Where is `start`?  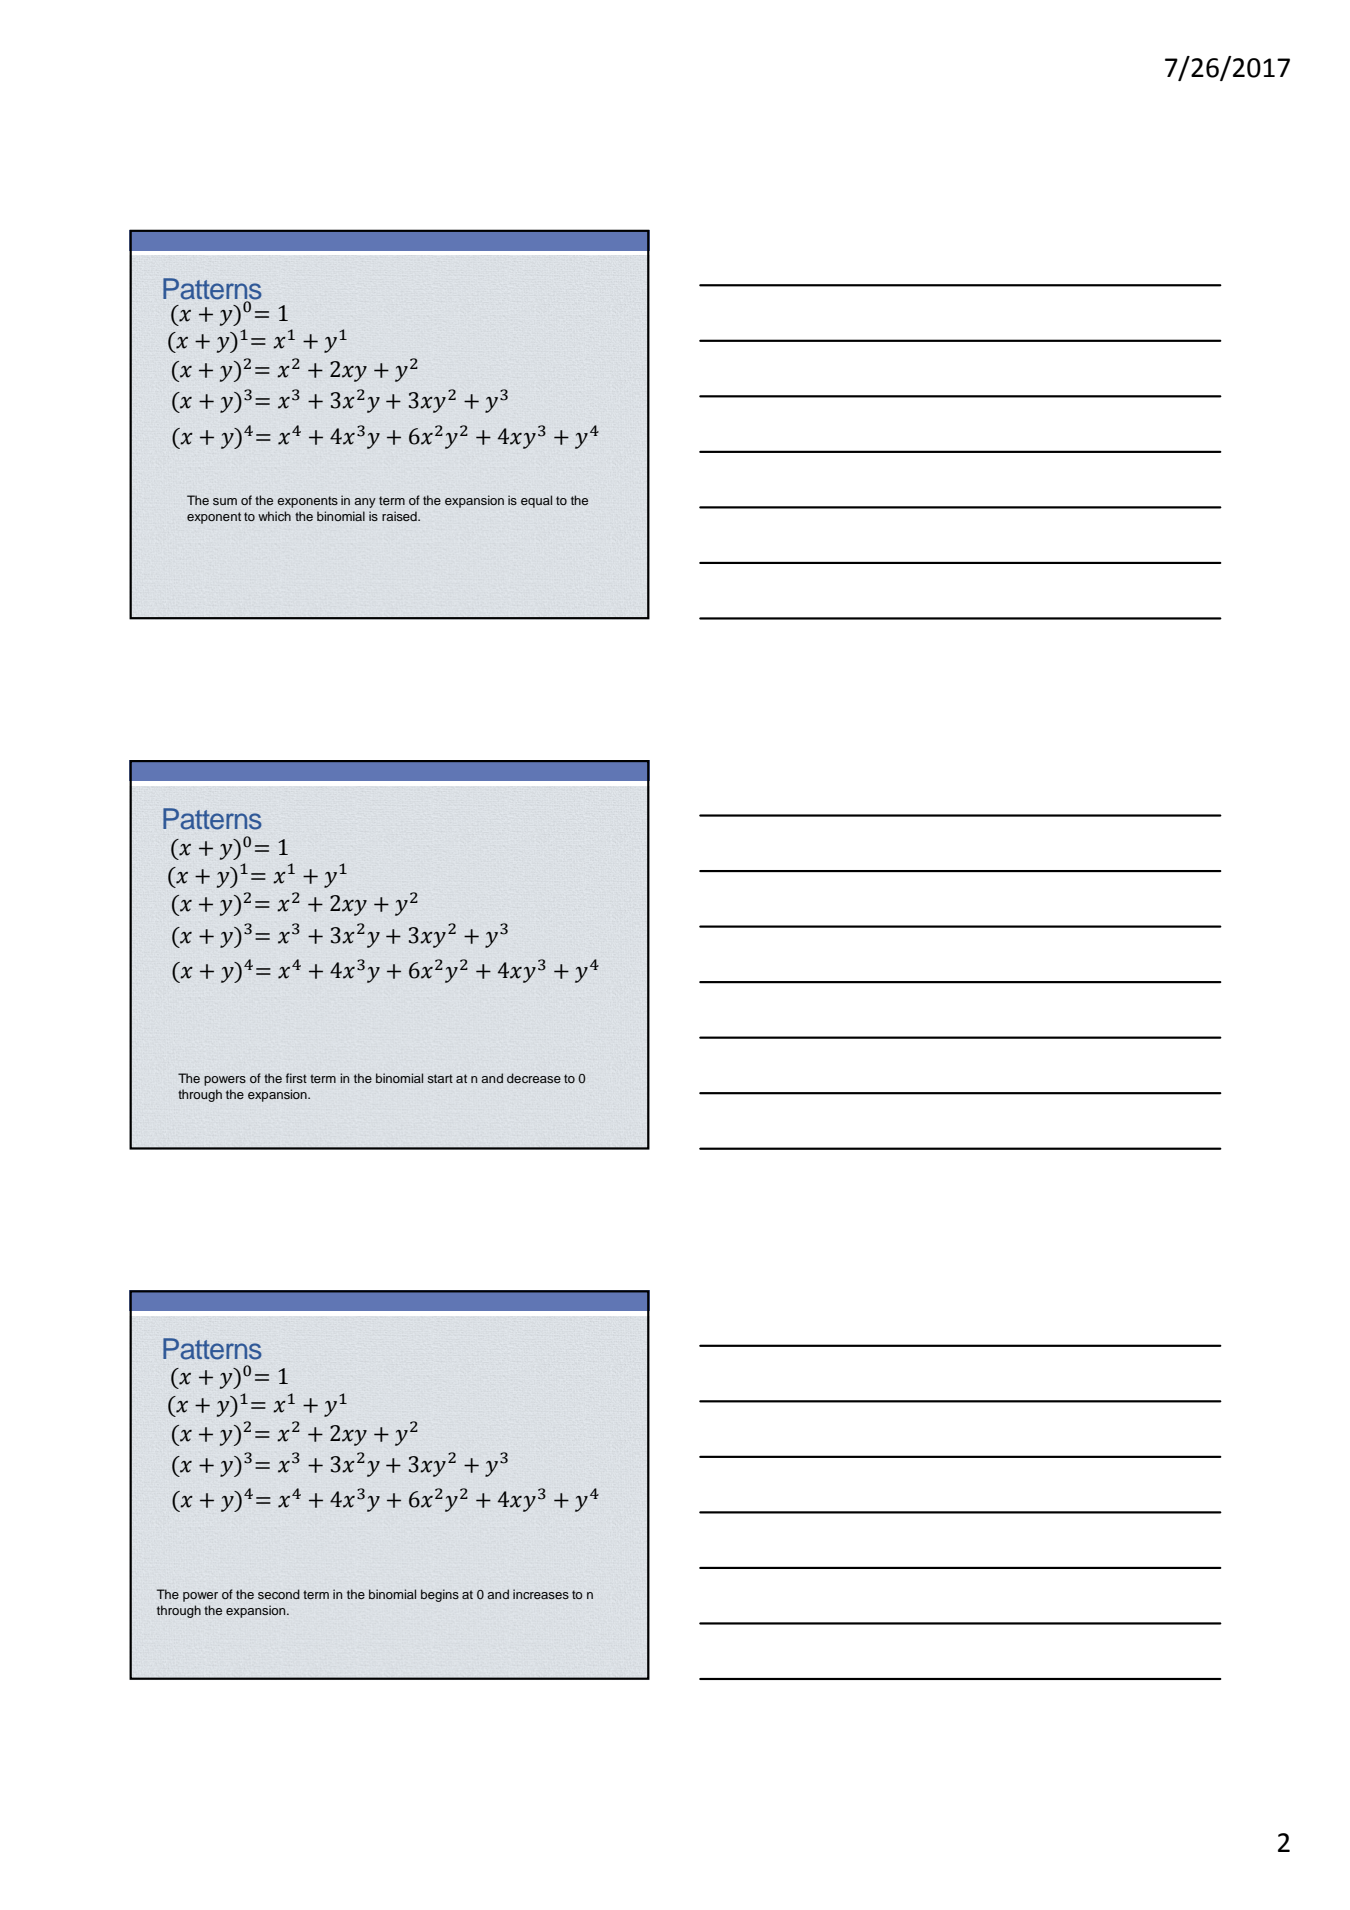 start is located at coordinates (440, 1078).
